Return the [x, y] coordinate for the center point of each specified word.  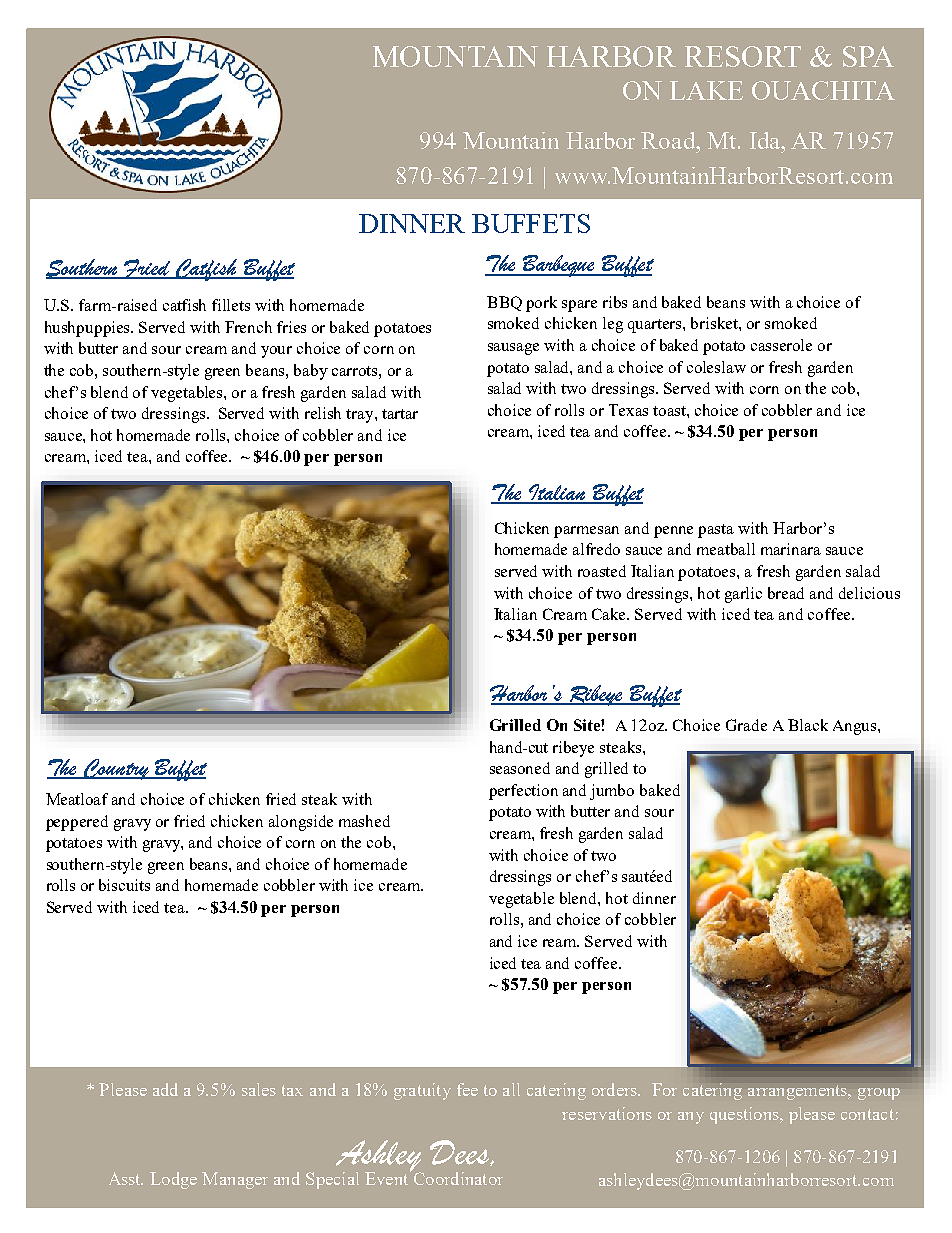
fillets [231, 305]
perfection [523, 792]
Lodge [173, 1180]
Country [117, 769]
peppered [77, 823]
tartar [400, 414]
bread [786, 593]
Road [669, 140]
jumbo [612, 792]
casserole [781, 345]
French [248, 327]
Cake [610, 614]
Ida [766, 140]
